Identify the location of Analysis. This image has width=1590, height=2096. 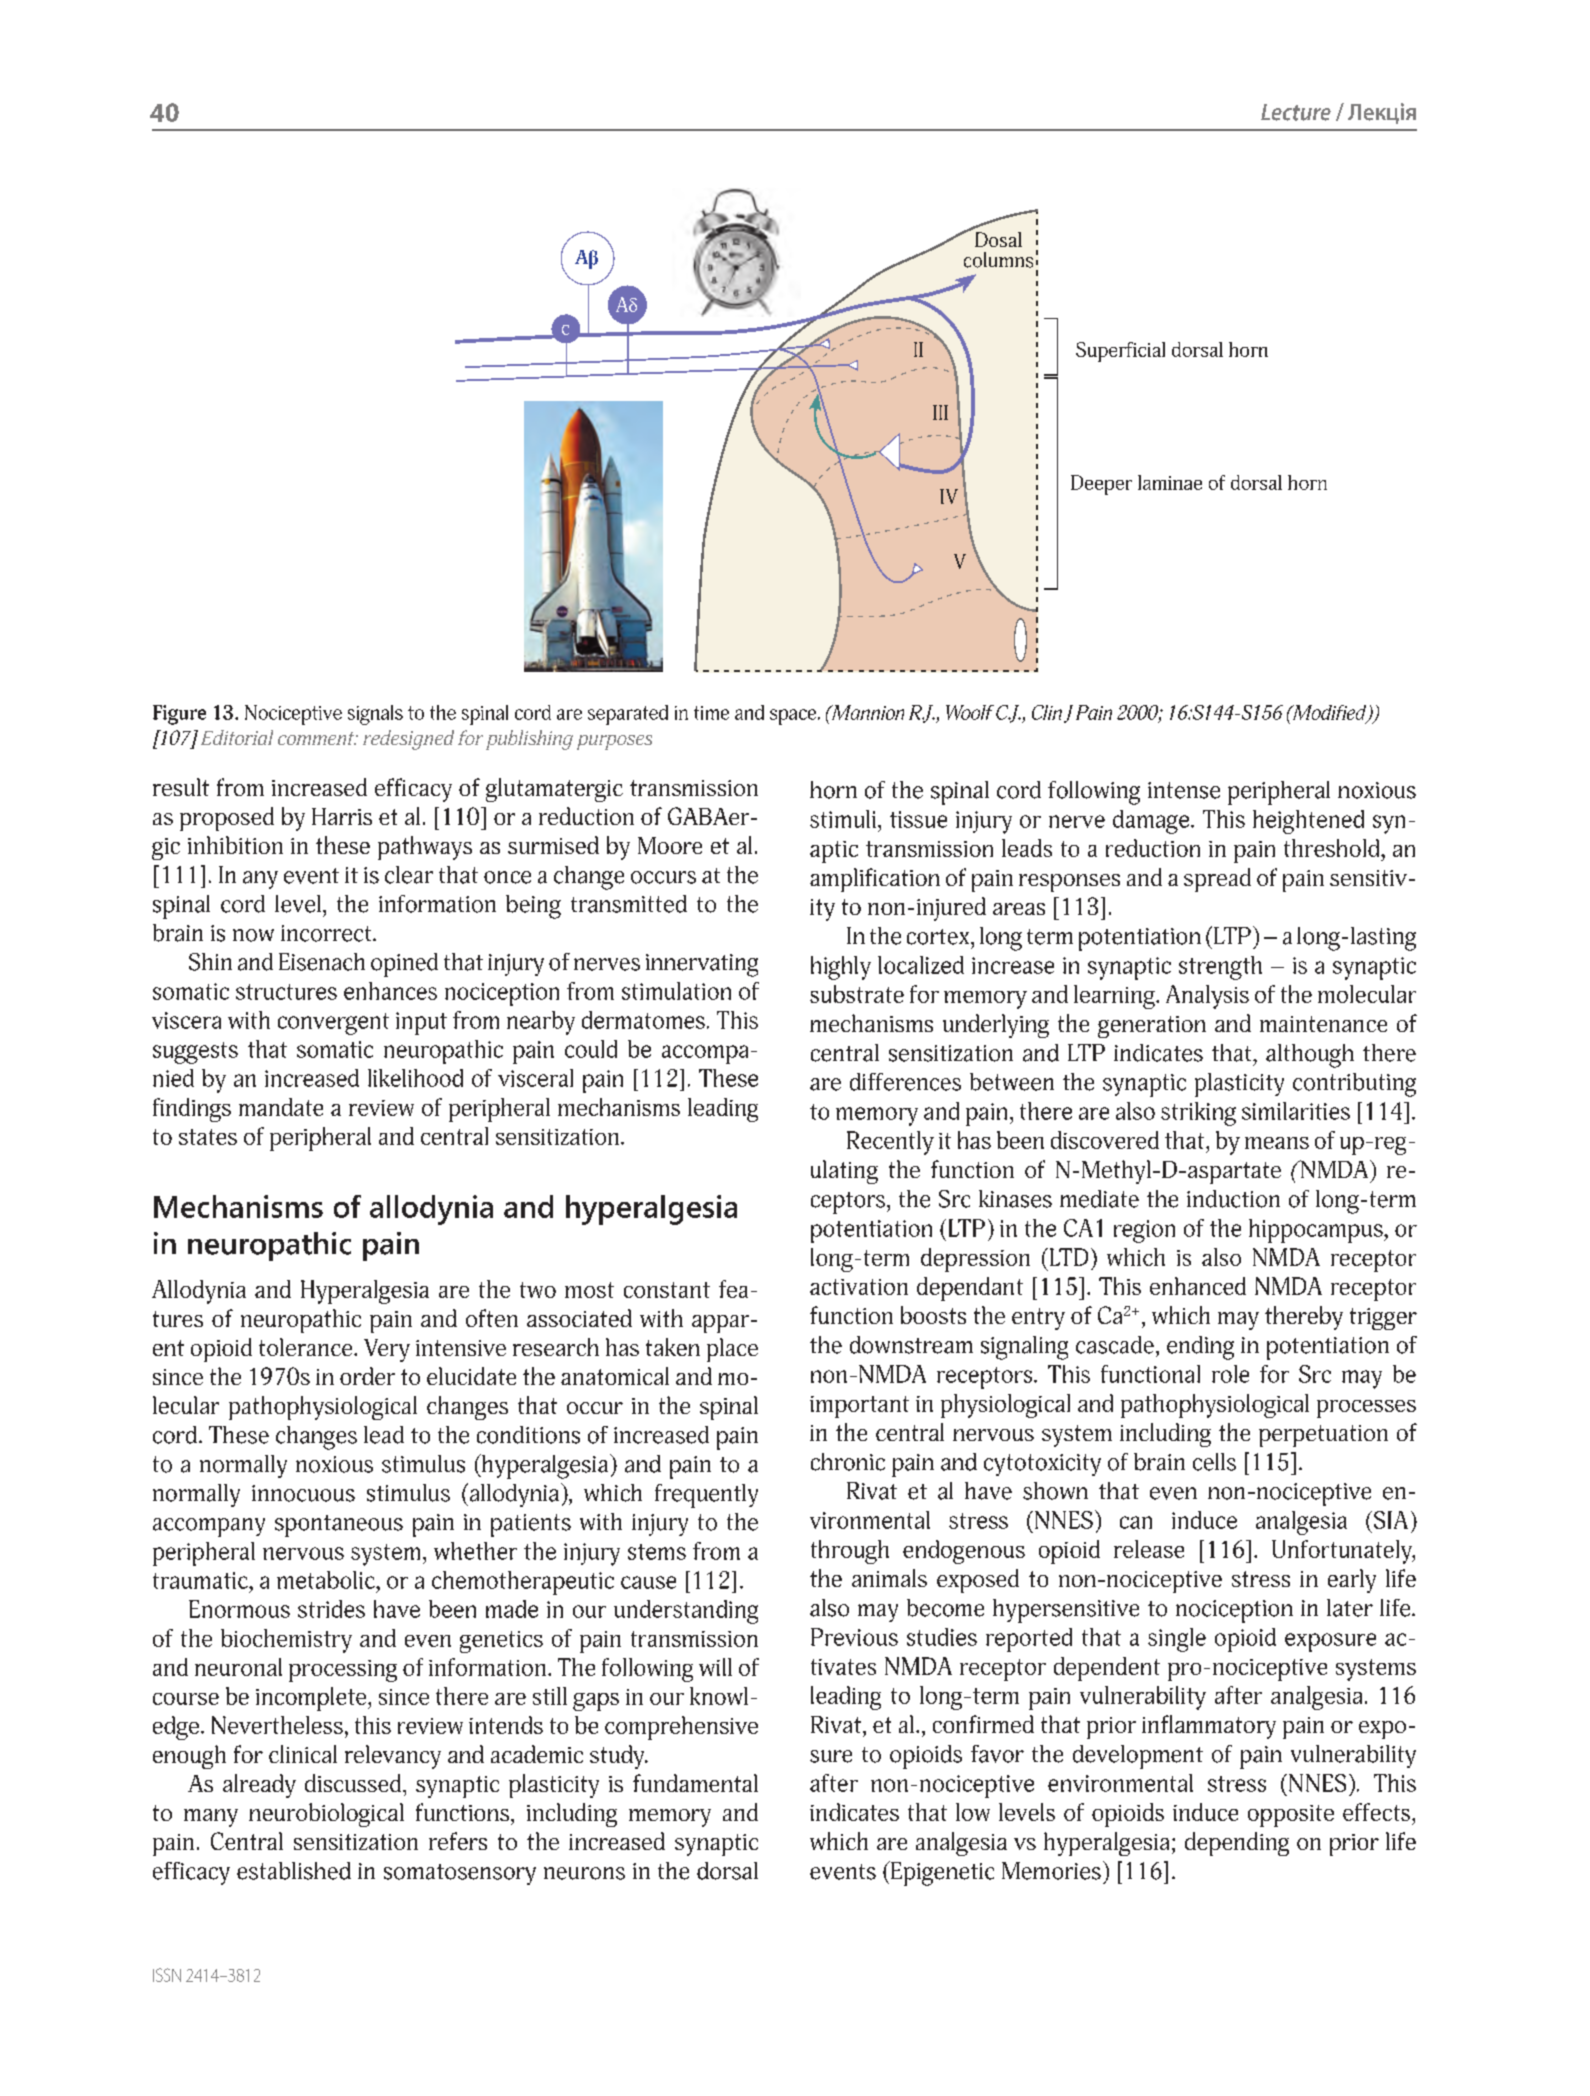
(1207, 997).
